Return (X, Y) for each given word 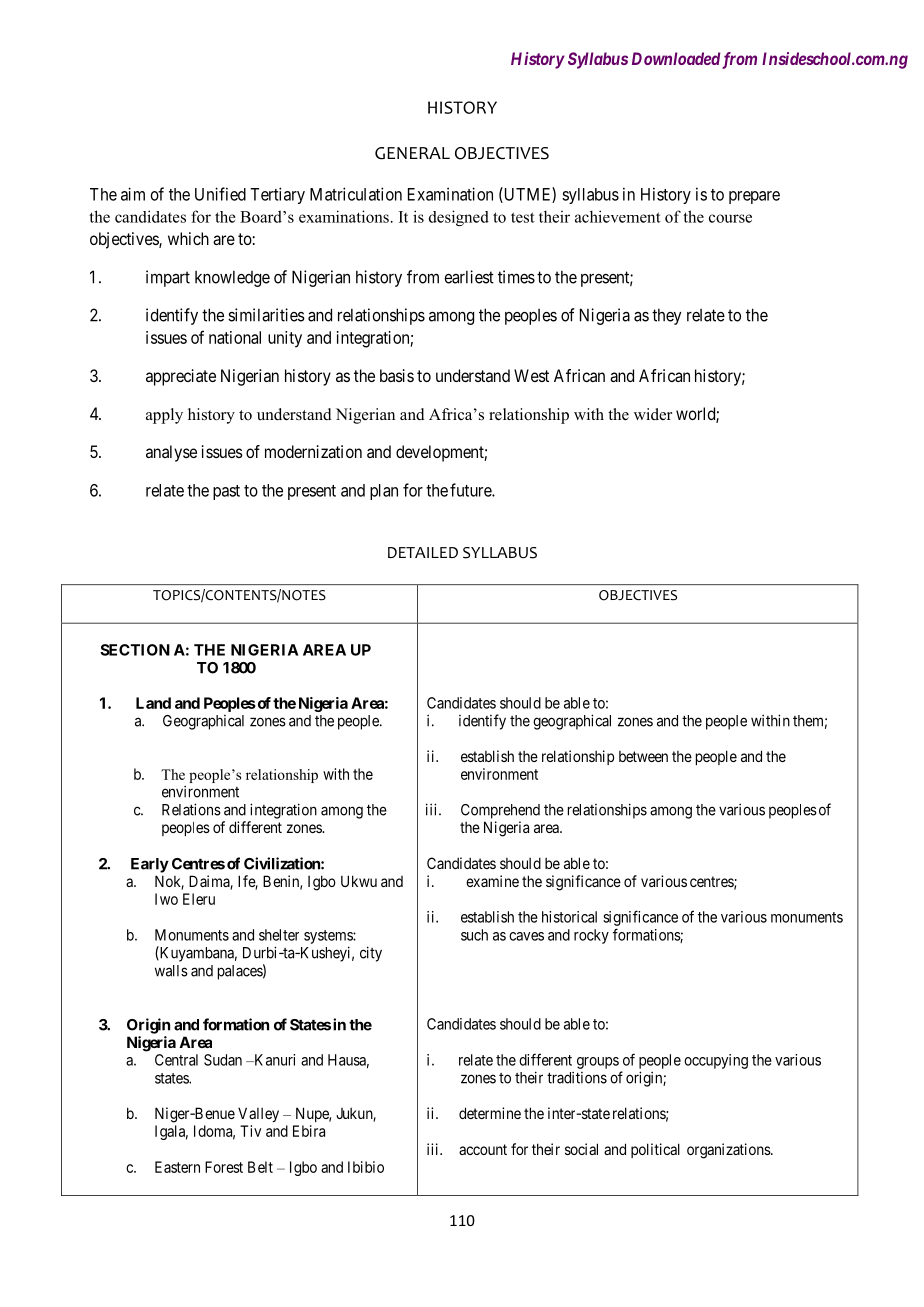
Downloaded (676, 58)
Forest (224, 1167)
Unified (220, 194)
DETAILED (423, 552)
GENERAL (412, 153)
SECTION (135, 650)
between (643, 756)
